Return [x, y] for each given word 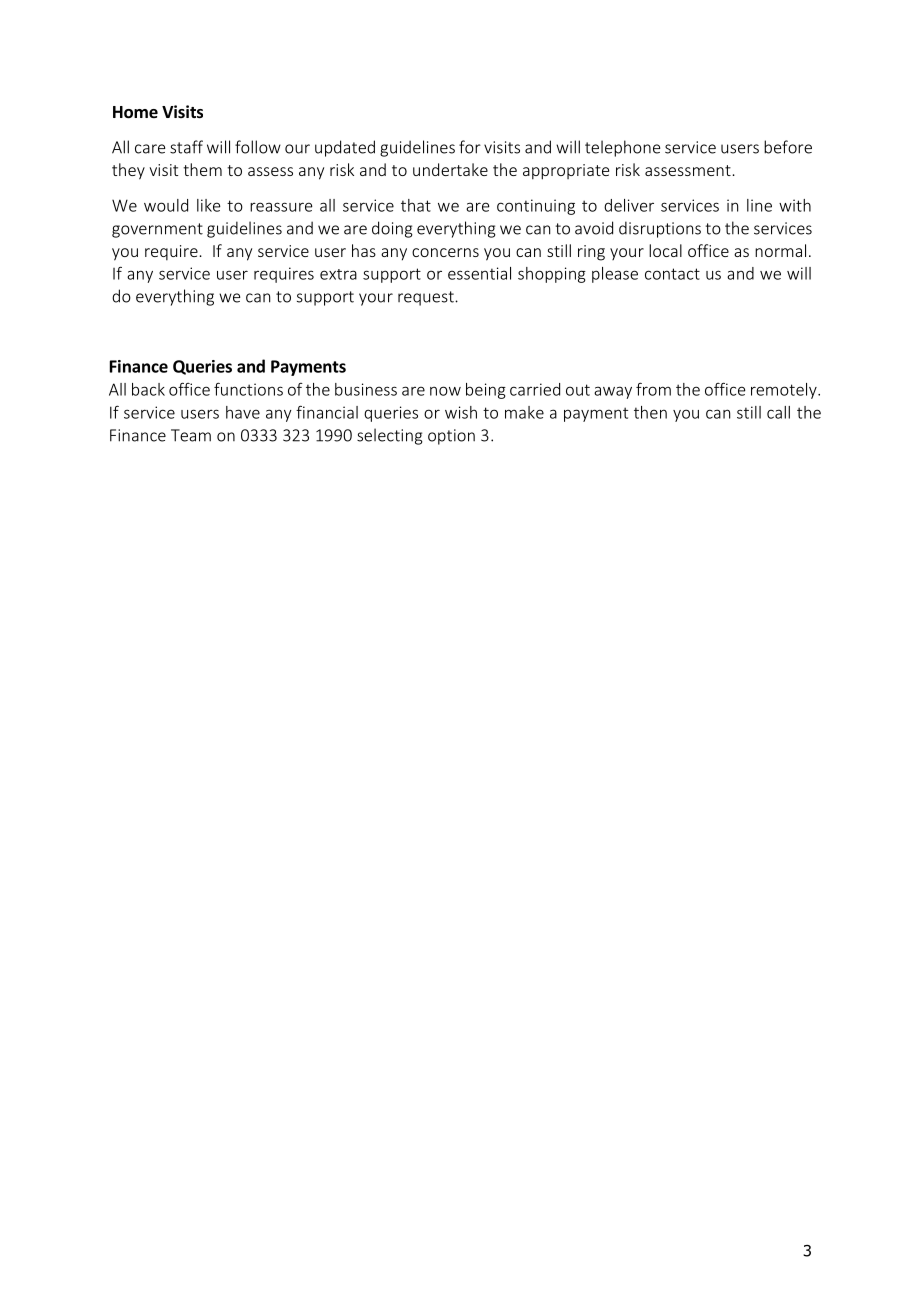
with [795, 205]
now [445, 391]
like [209, 205]
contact [672, 274]
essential [479, 273]
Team [191, 435]
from [653, 389]
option [451, 437]
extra [338, 274]
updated [345, 148]
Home [135, 112]
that [416, 205]
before [788, 147]
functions [248, 389]
